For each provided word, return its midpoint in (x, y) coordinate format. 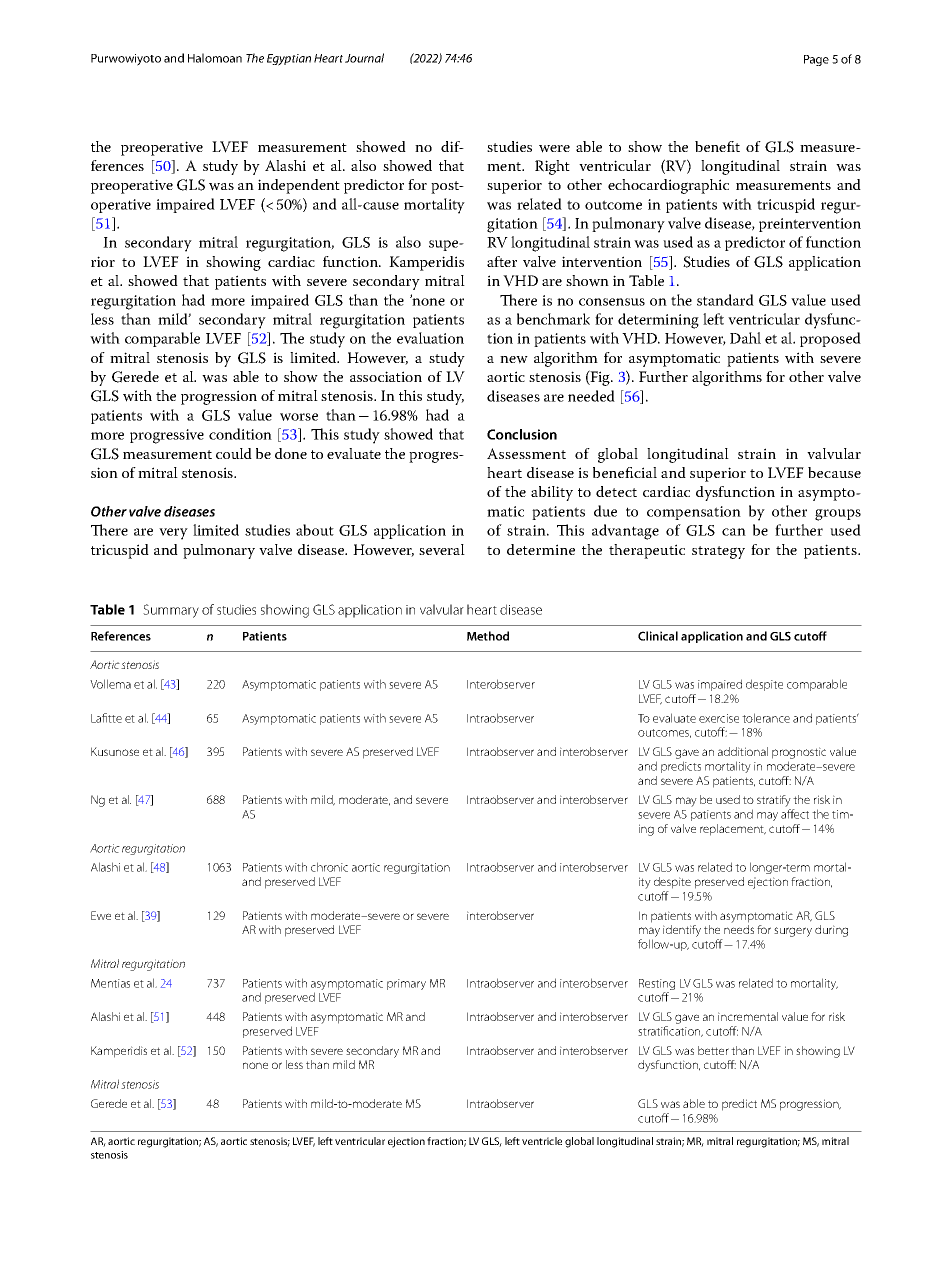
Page (816, 60)
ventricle (542, 1141)
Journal (364, 58)
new (514, 360)
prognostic (799, 753)
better (713, 1050)
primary (406, 984)
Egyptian (289, 60)
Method (488, 636)
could (234, 453)
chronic (329, 867)
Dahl (745, 338)
